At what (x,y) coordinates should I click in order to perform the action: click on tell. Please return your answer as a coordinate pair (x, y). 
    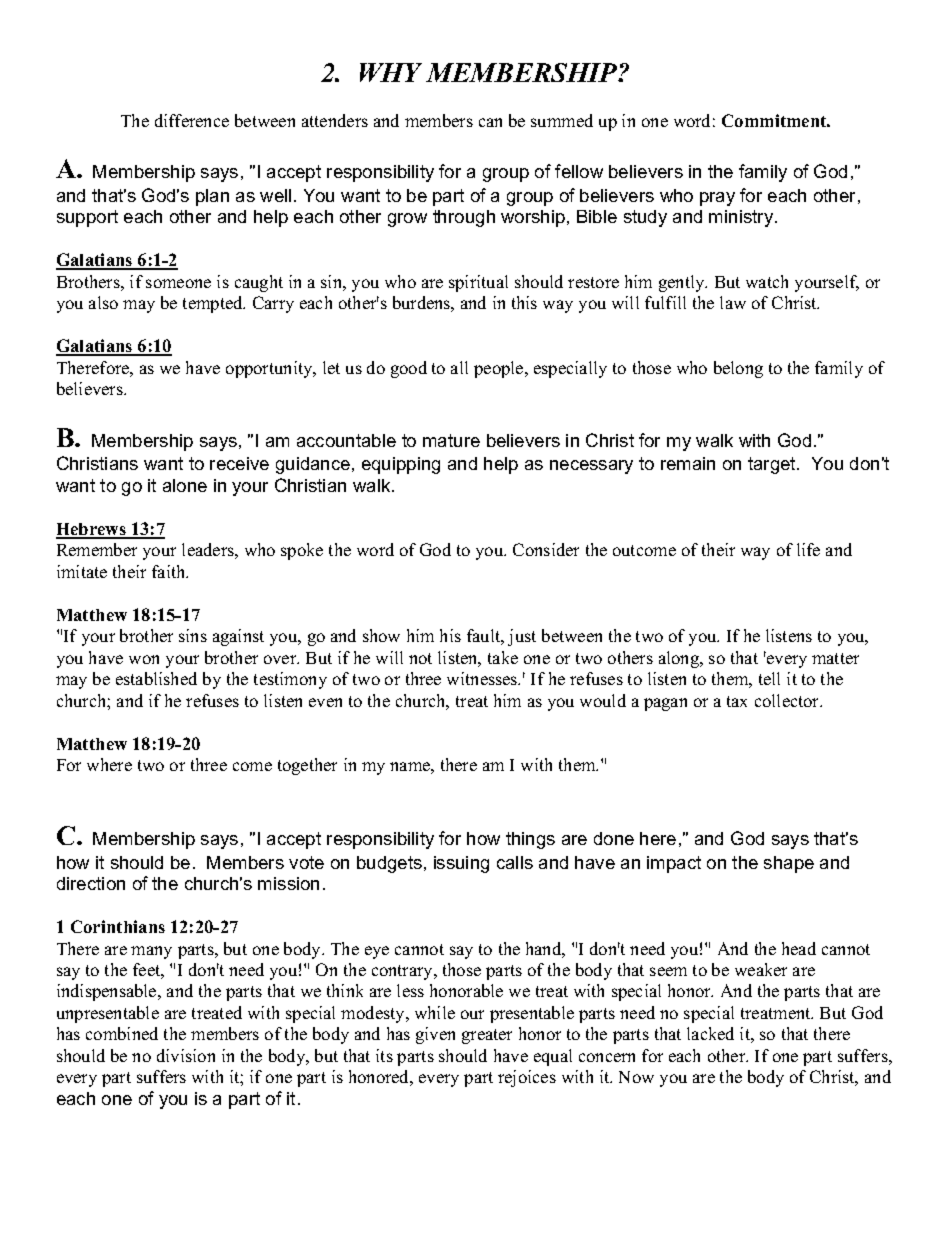
    Looking at the image, I should click on (769, 678).
